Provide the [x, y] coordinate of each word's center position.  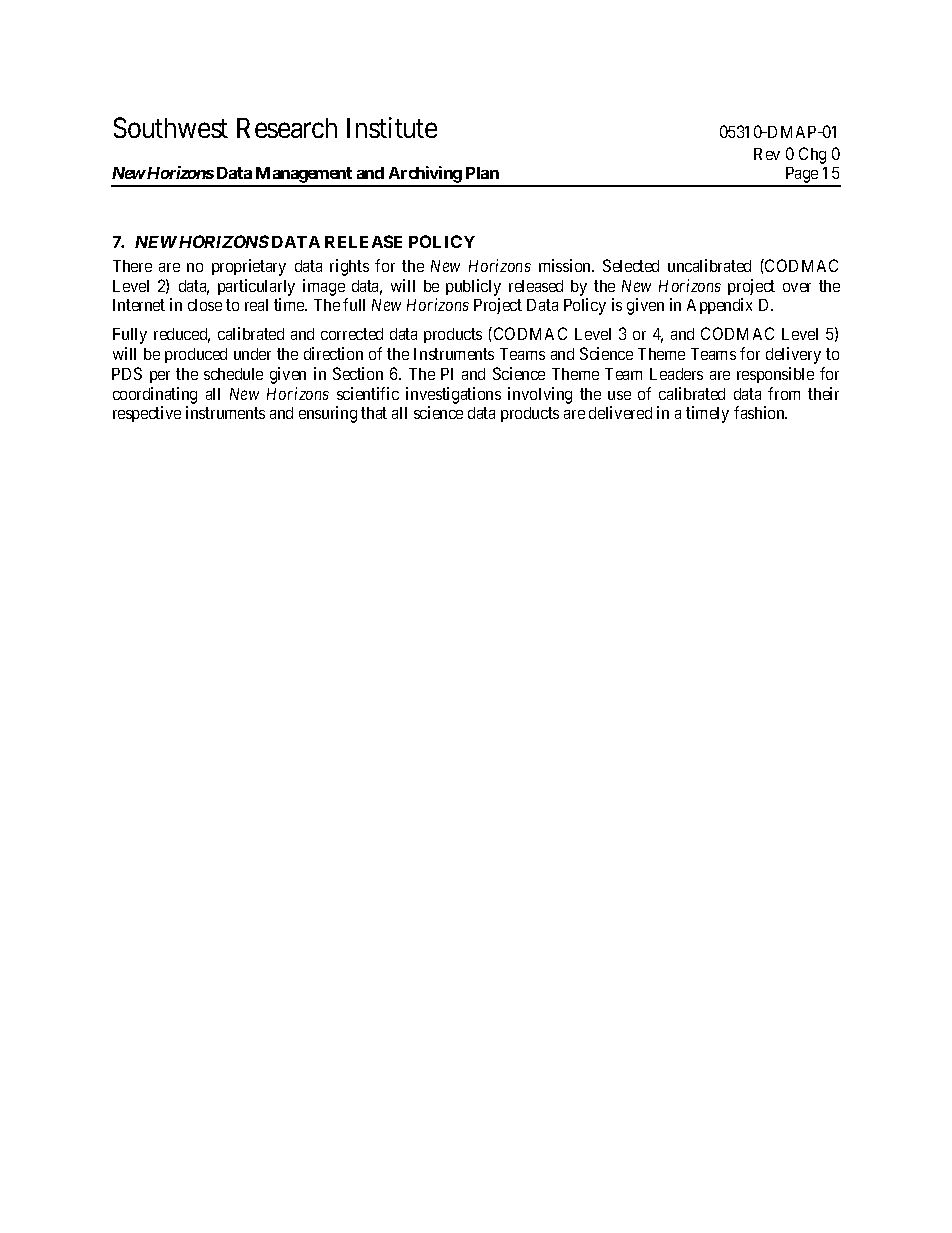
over [797, 287]
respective [147, 414]
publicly [473, 287]
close [205, 305]
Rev [767, 154]
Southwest [171, 127]
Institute [392, 127]
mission [566, 265]
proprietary [249, 267]
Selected [631, 265]
